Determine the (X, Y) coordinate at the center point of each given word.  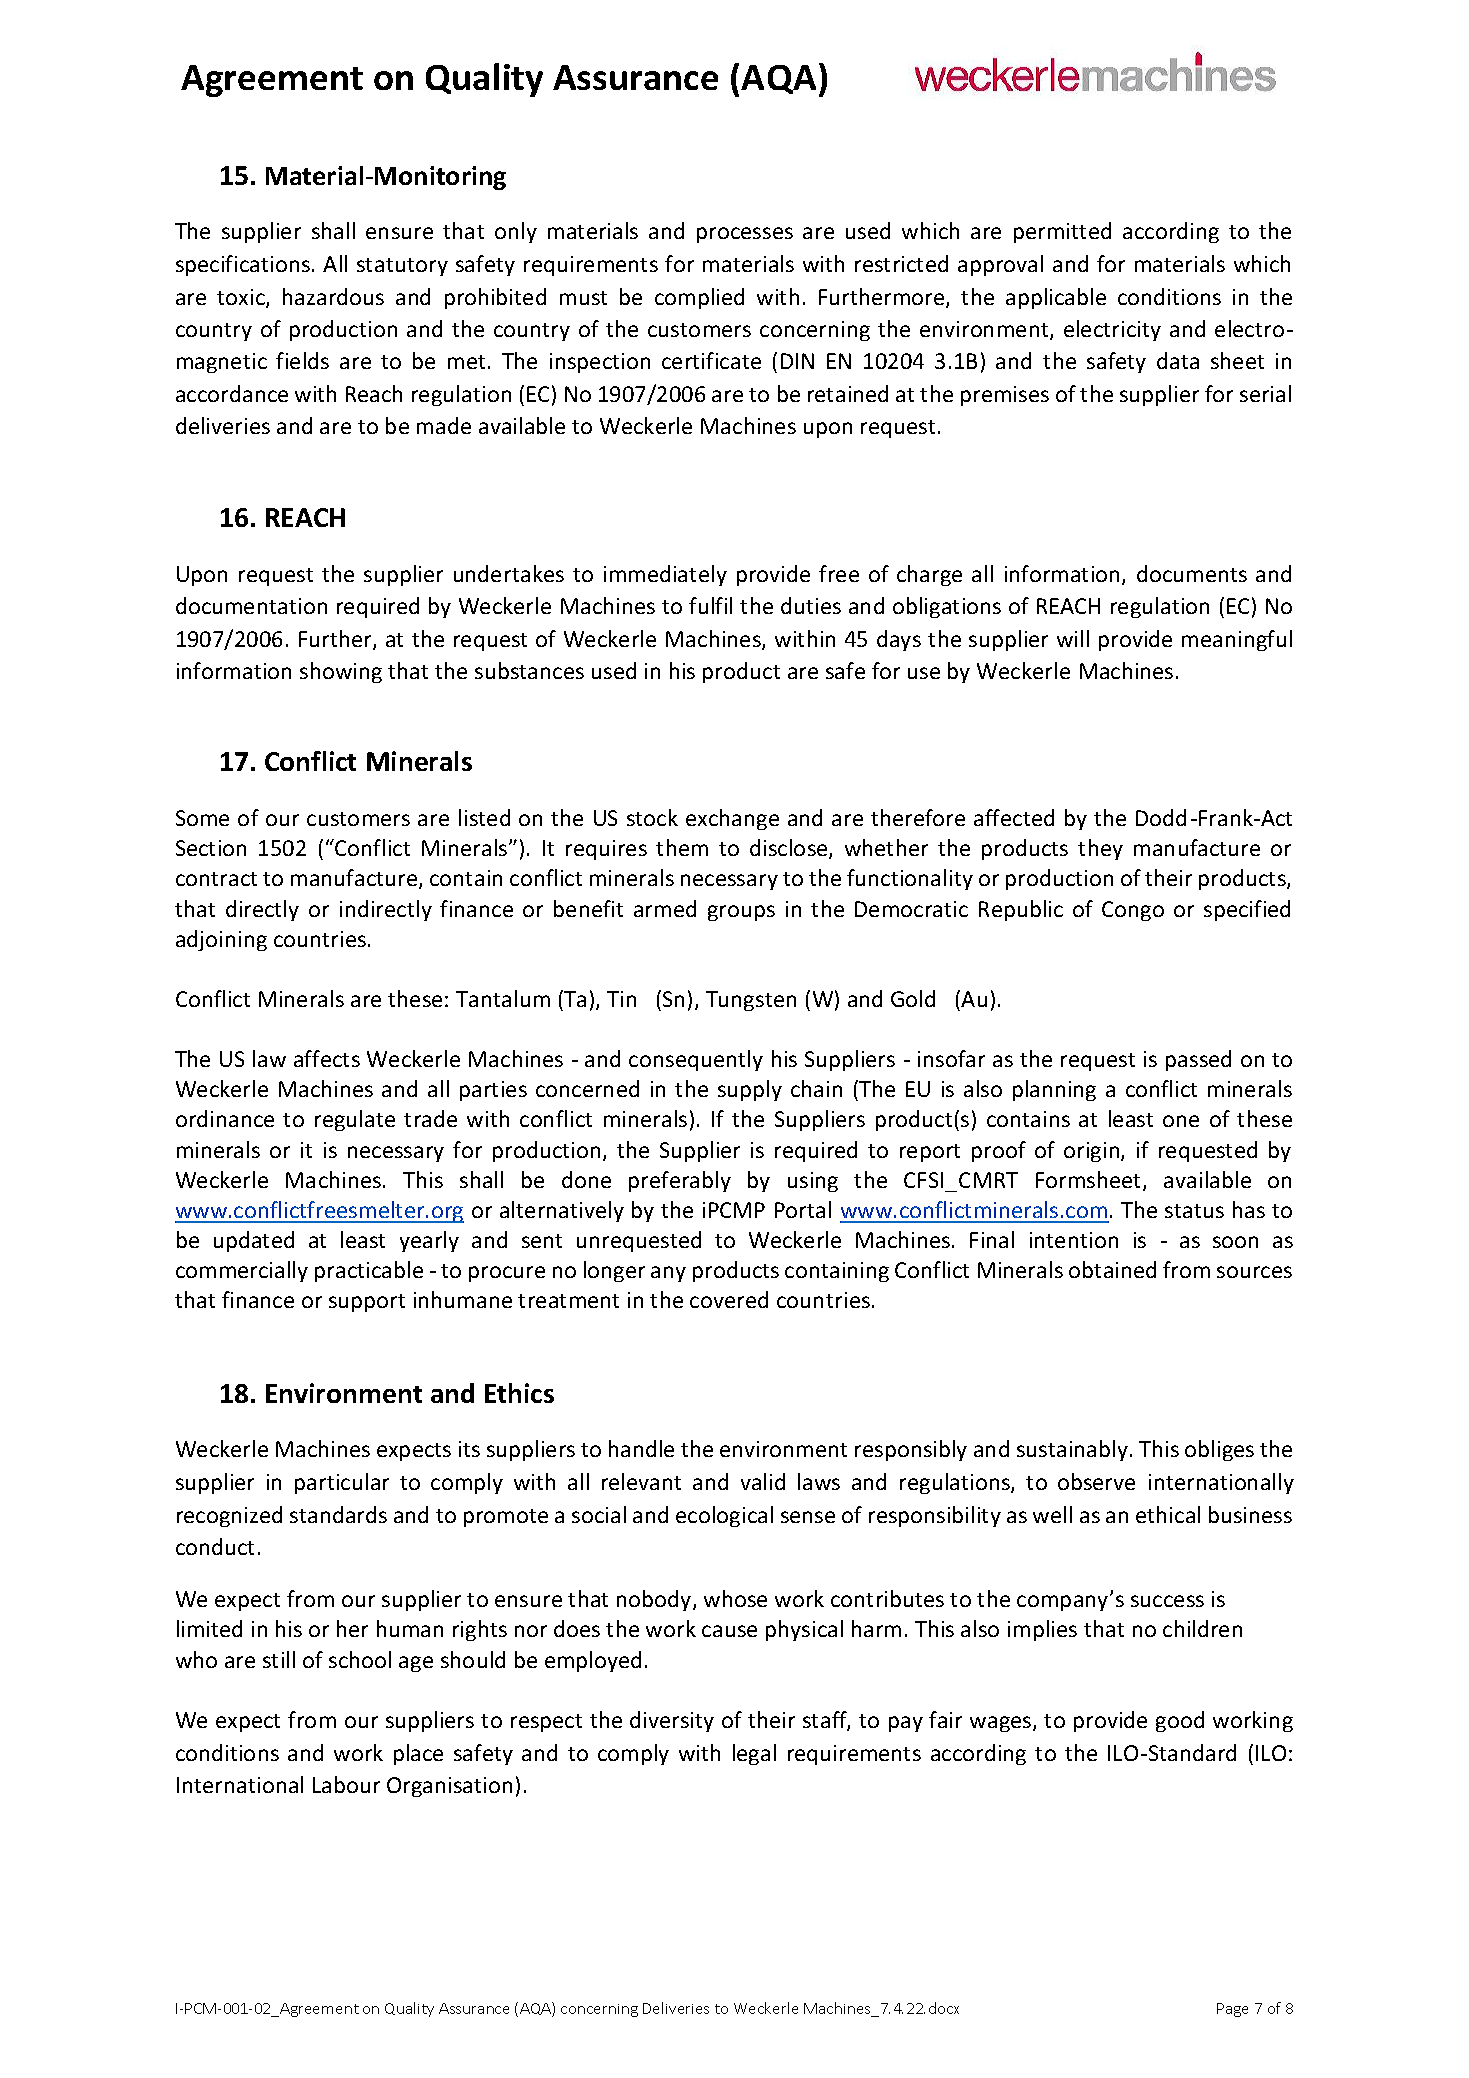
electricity (1112, 330)
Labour (346, 1784)
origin (1093, 1152)
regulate (355, 1120)
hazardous (333, 296)
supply (750, 1090)
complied (699, 298)
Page (1232, 2010)
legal (754, 1754)
